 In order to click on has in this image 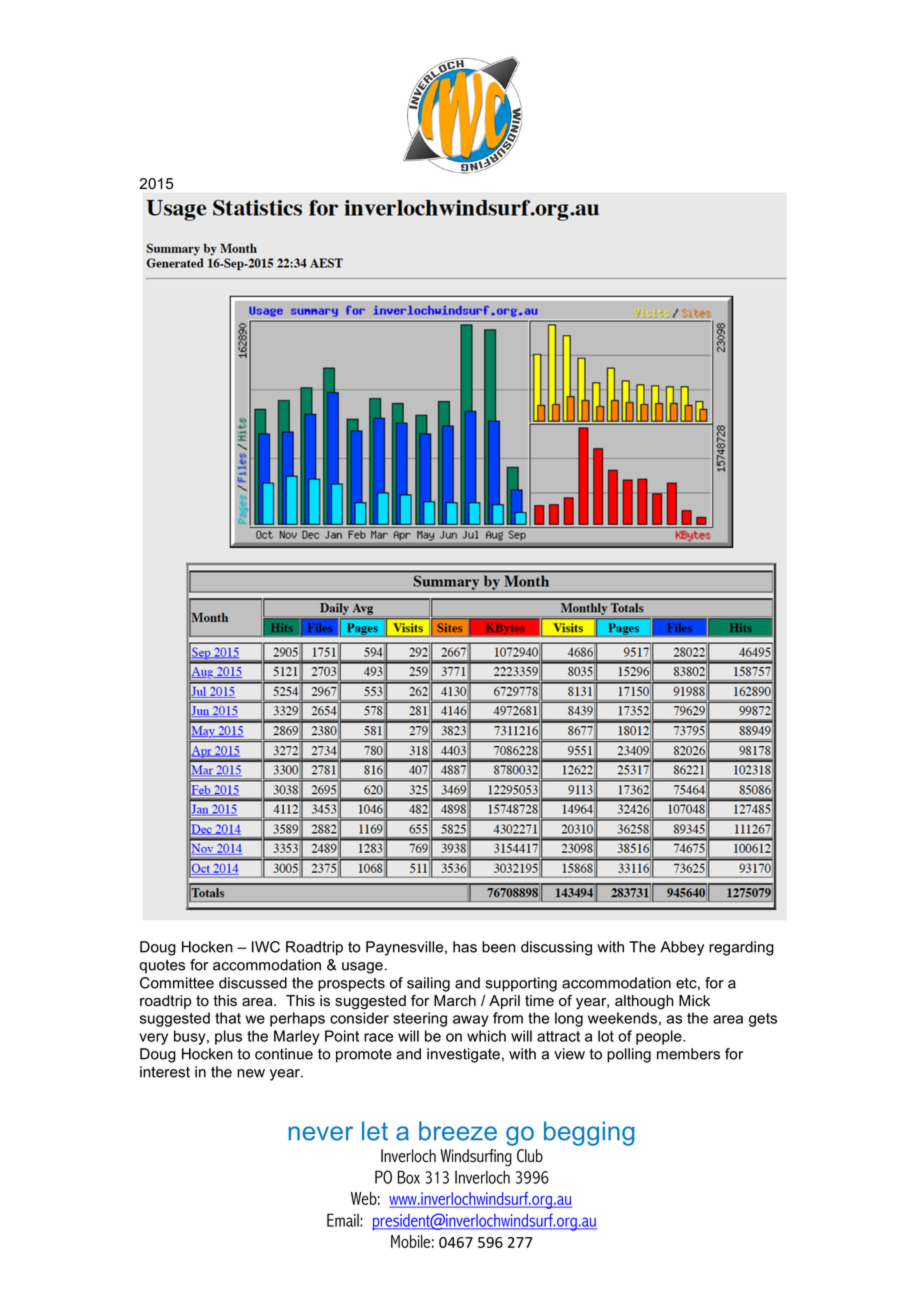, I will do `click(465, 947)`.
